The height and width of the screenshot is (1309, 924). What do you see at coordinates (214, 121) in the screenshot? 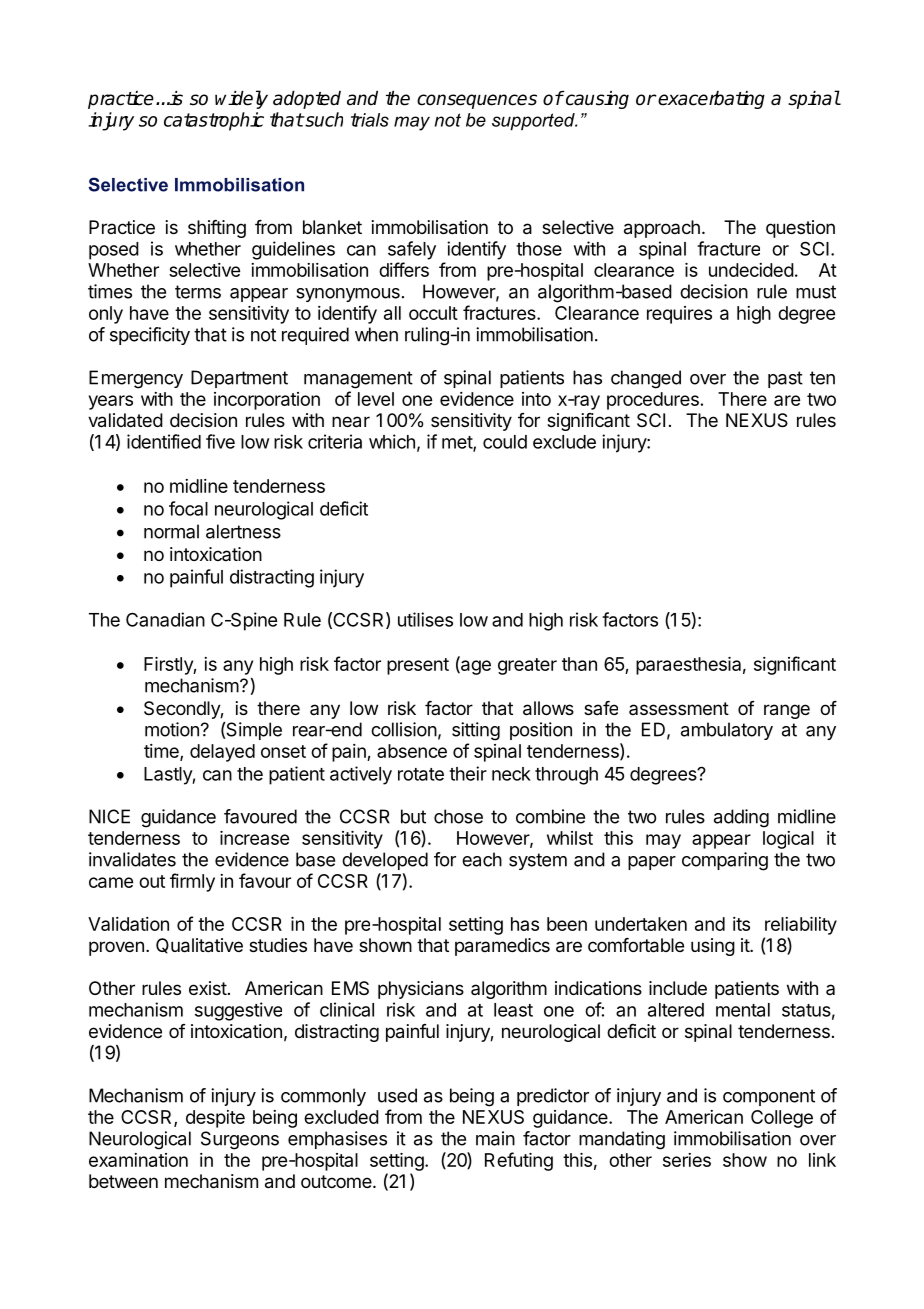
I see `catastrophic` at bounding box center [214, 121].
